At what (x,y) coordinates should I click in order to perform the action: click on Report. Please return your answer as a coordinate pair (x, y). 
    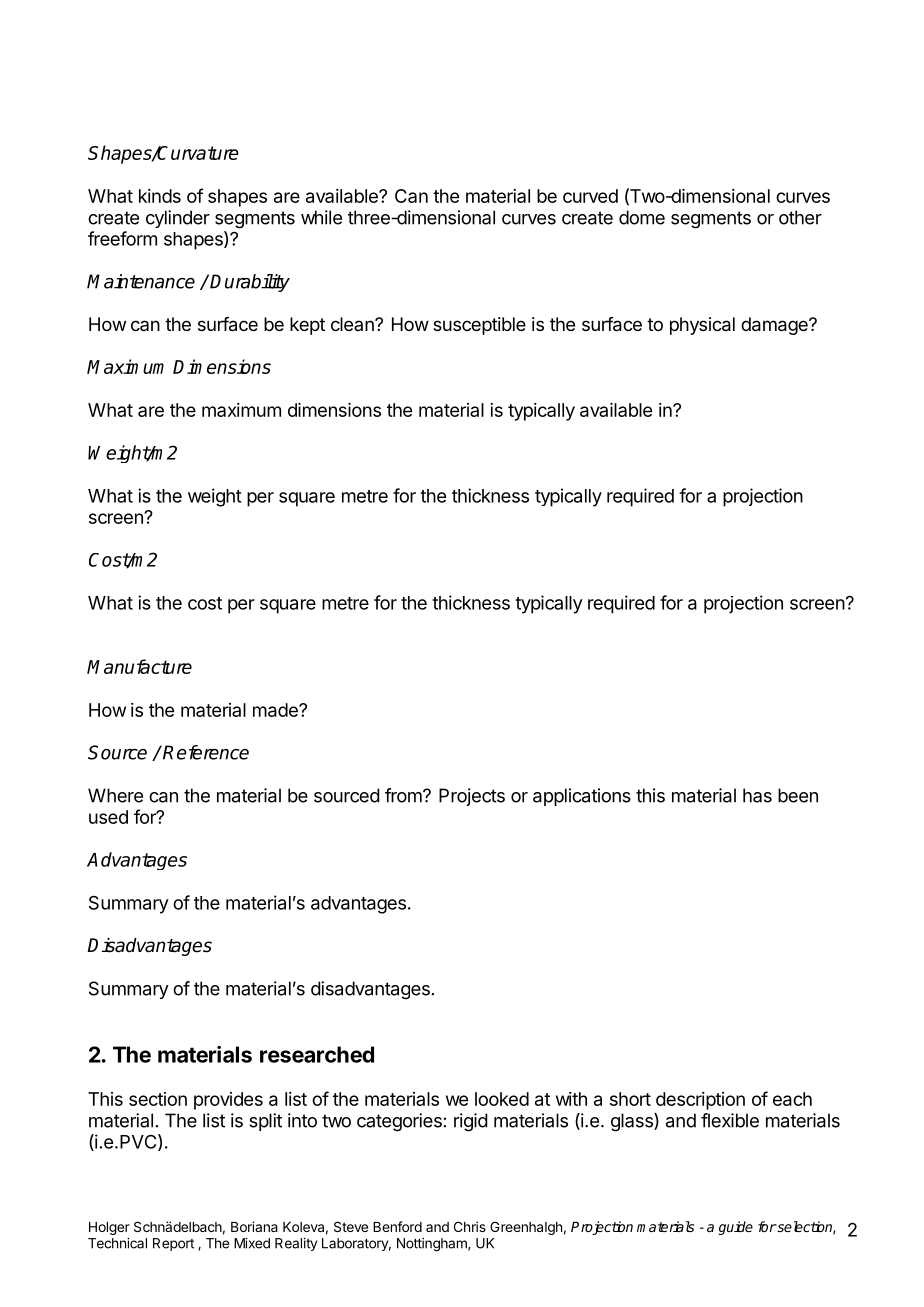
    Looking at the image, I should click on (173, 1244).
